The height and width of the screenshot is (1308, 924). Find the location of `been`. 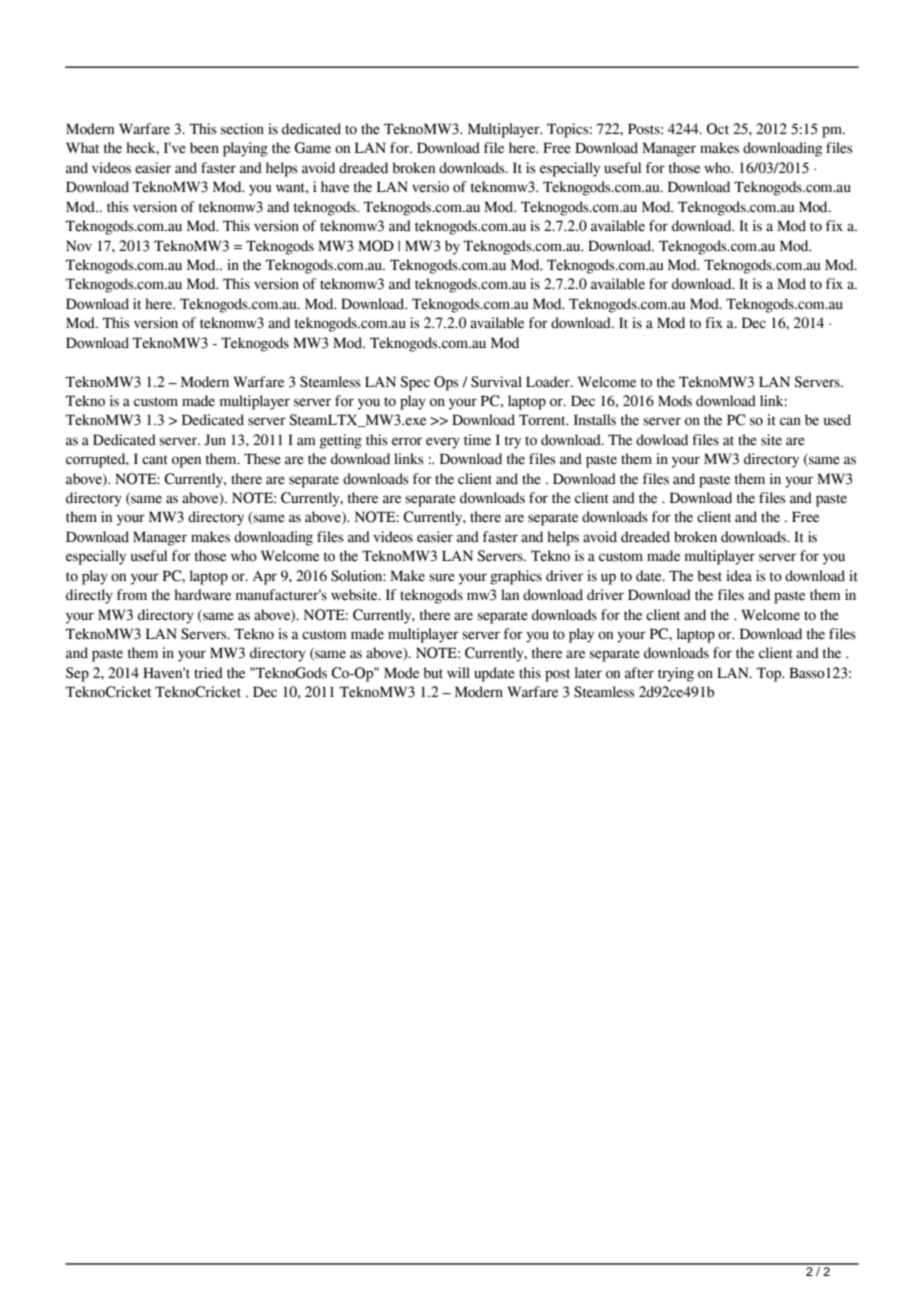

been is located at coordinates (204, 148).
